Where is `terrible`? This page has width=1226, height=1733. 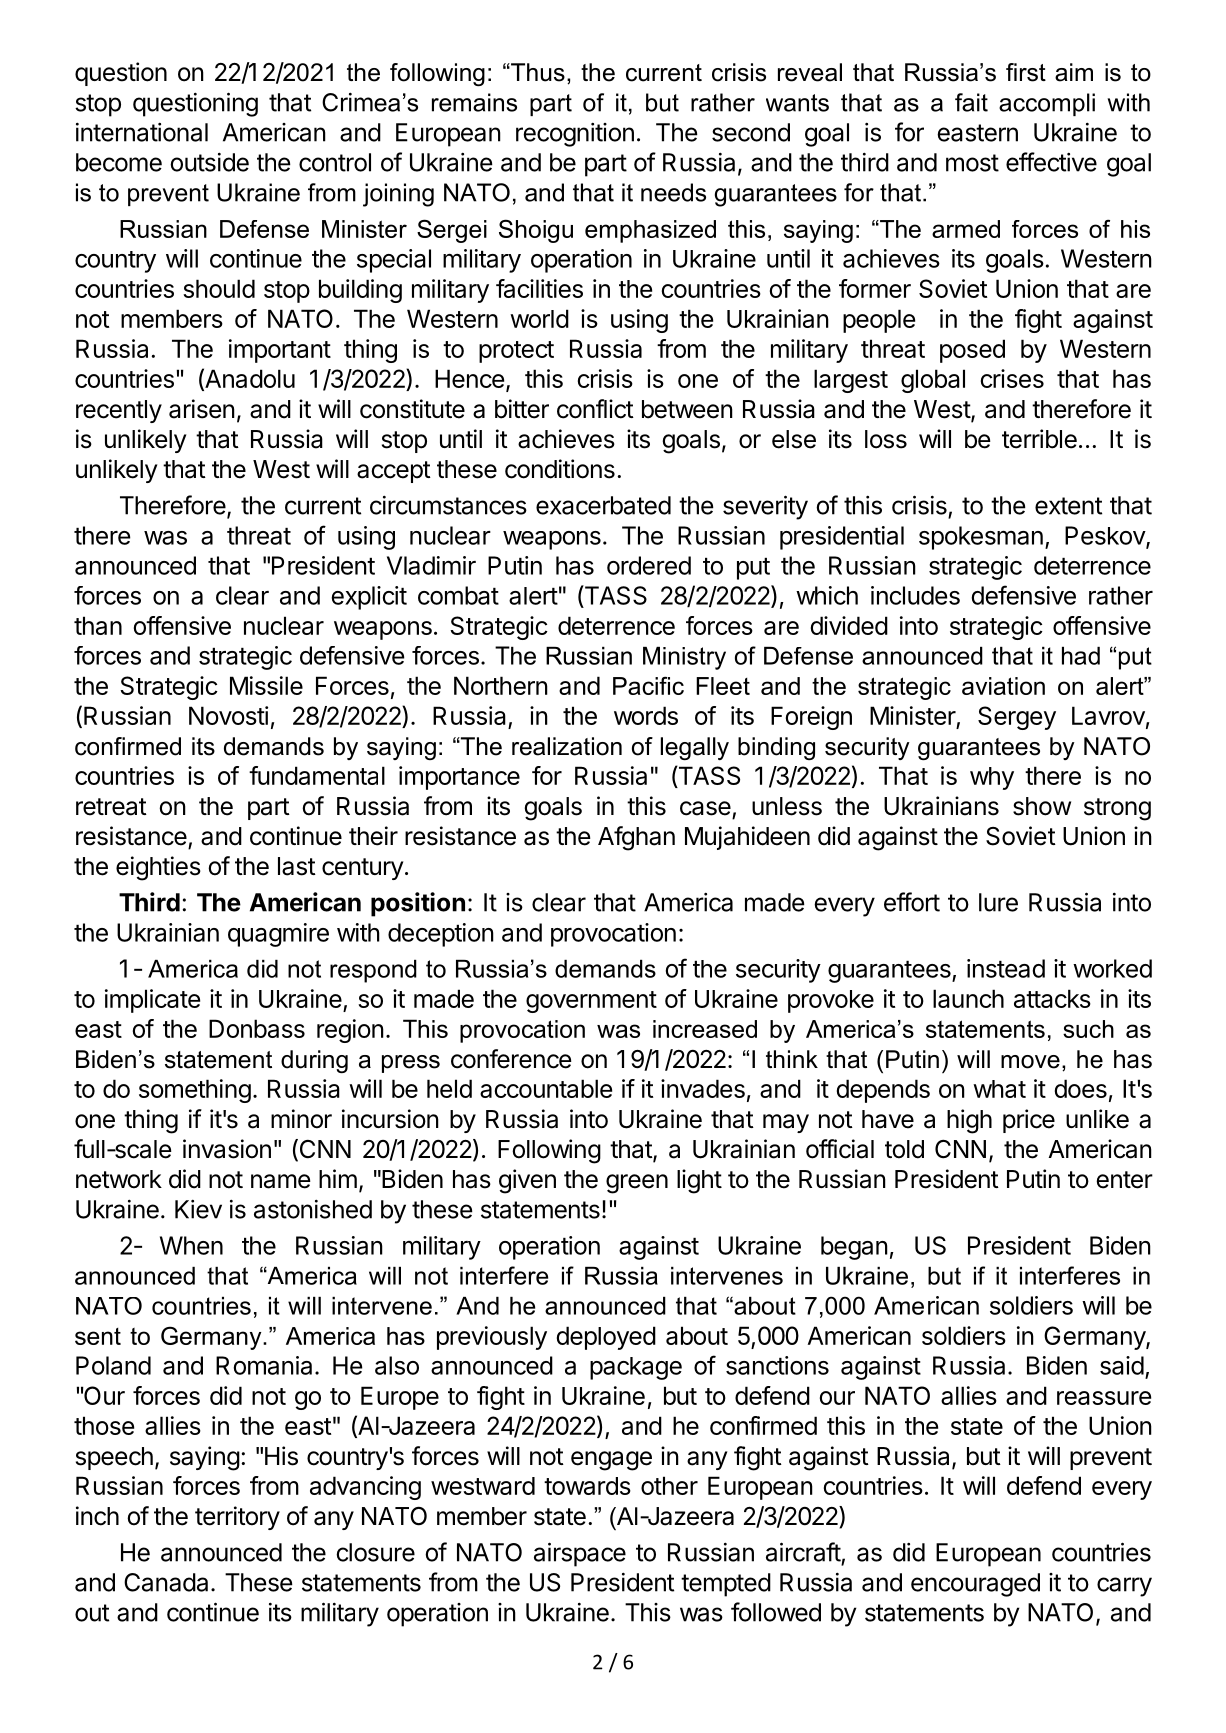 terrible is located at coordinates (1039, 439).
